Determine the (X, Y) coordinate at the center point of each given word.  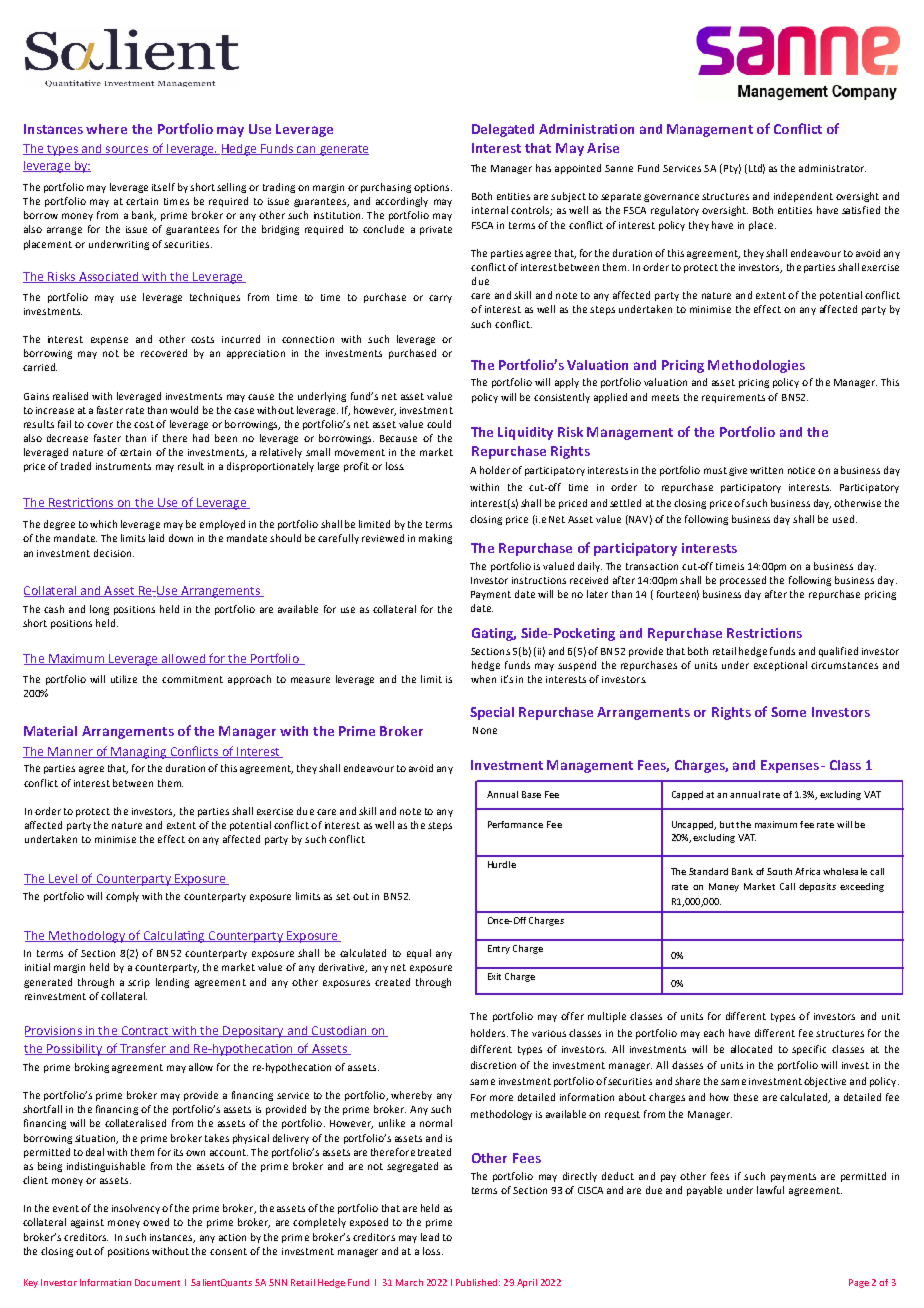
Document (157, 1282)
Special (492, 713)
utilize (124, 679)
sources (127, 150)
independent (803, 197)
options (433, 188)
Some (788, 712)
